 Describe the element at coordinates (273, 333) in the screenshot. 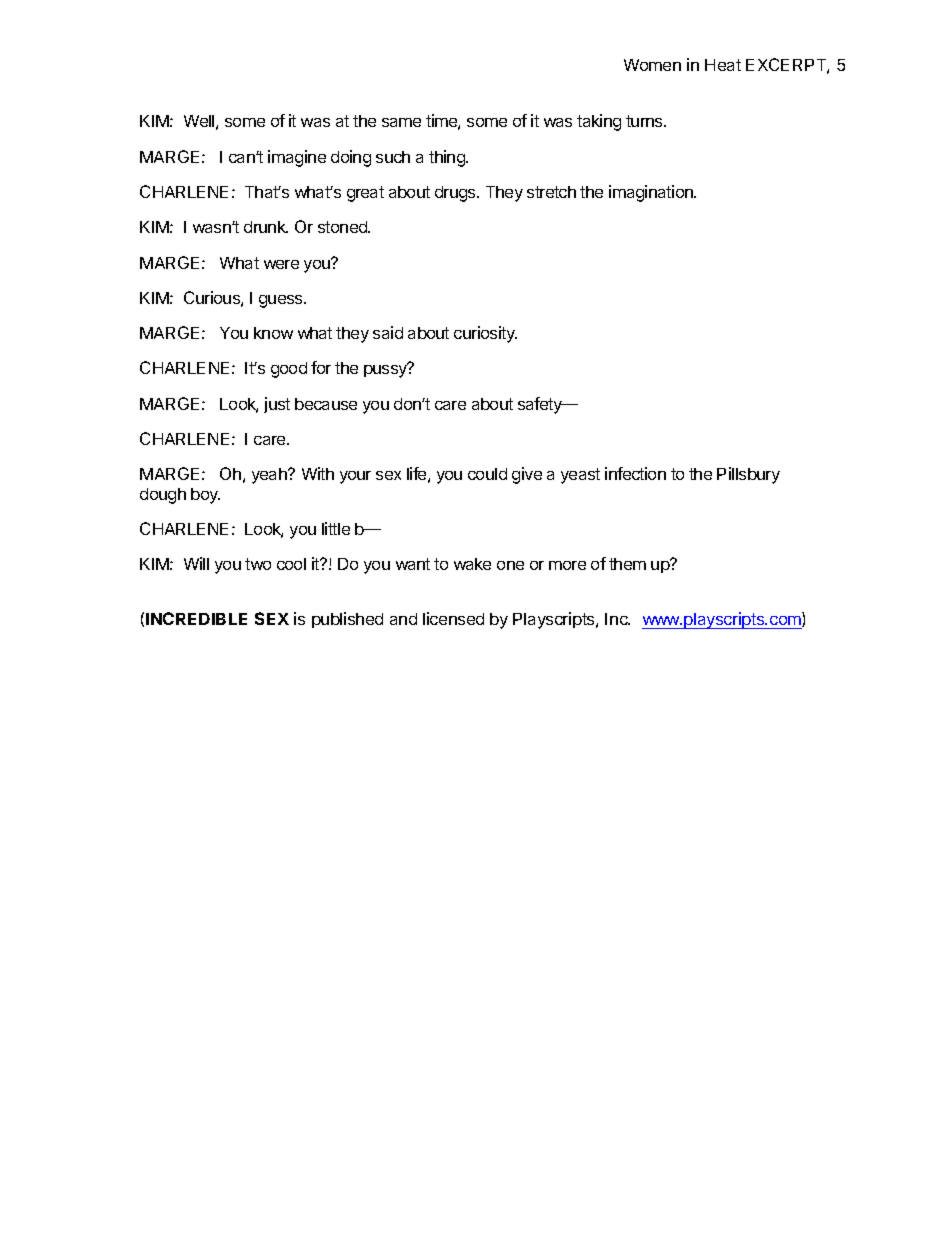

I see `know` at that location.
